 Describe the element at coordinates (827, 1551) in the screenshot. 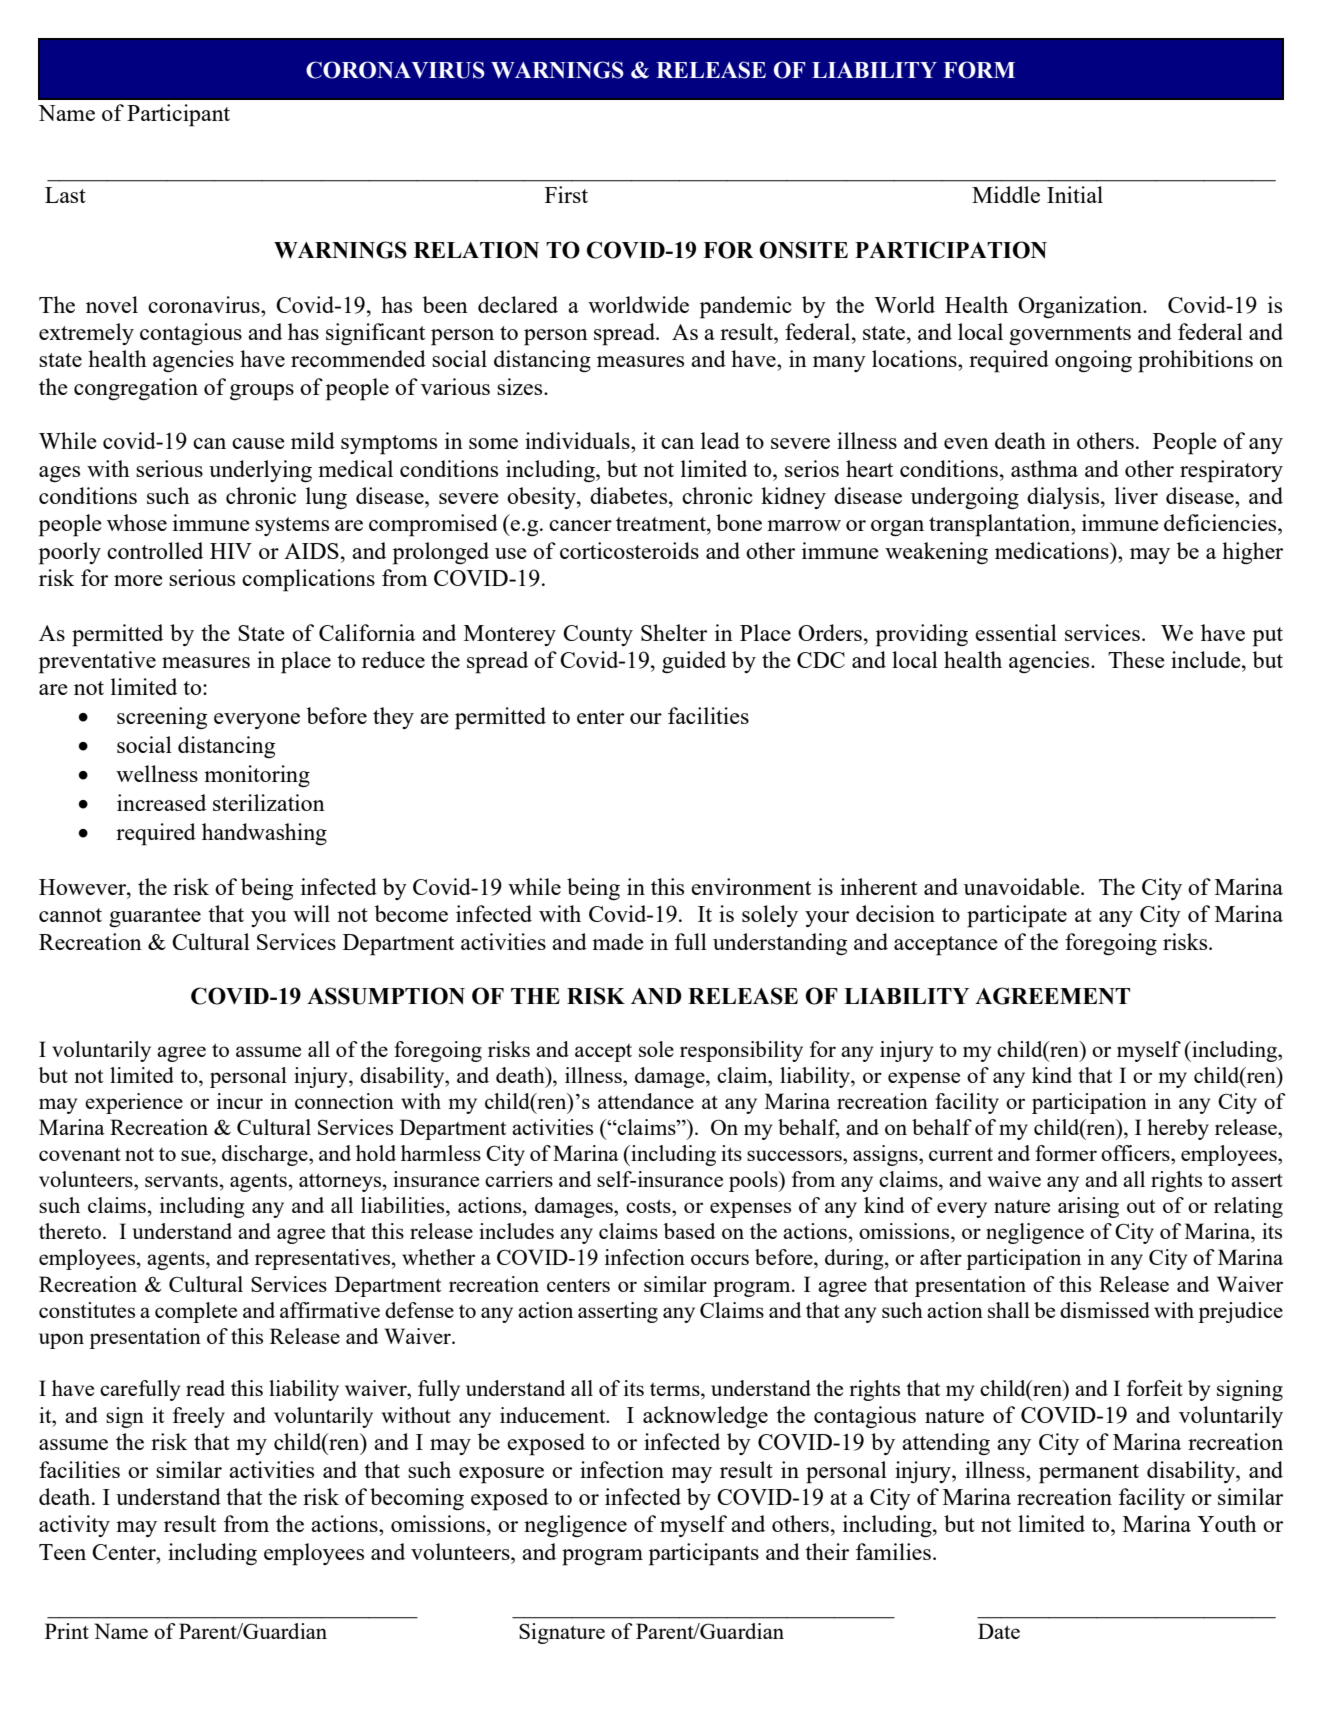

I see `their` at that location.
